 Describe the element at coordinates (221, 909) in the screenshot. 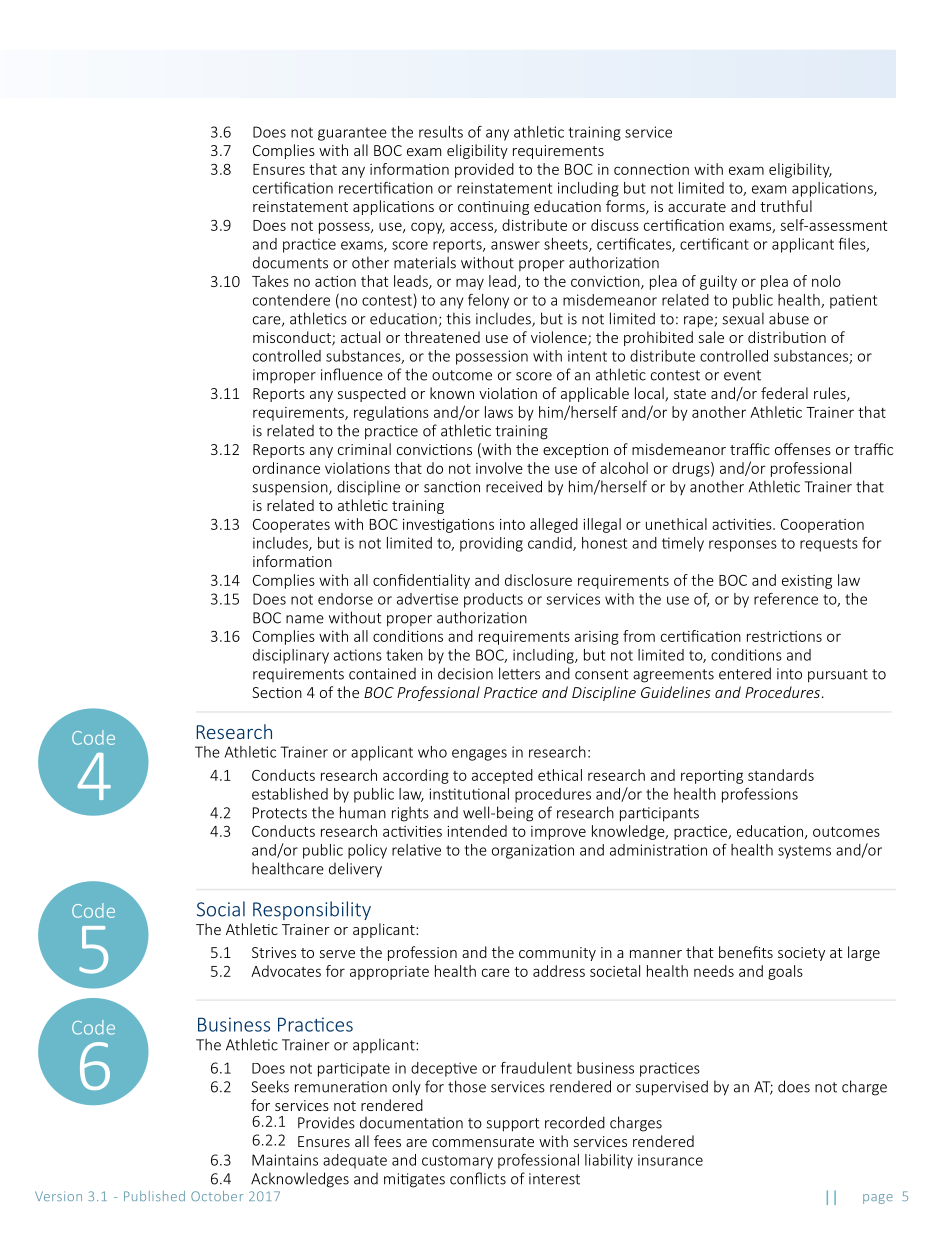

I see `Social` at that location.
